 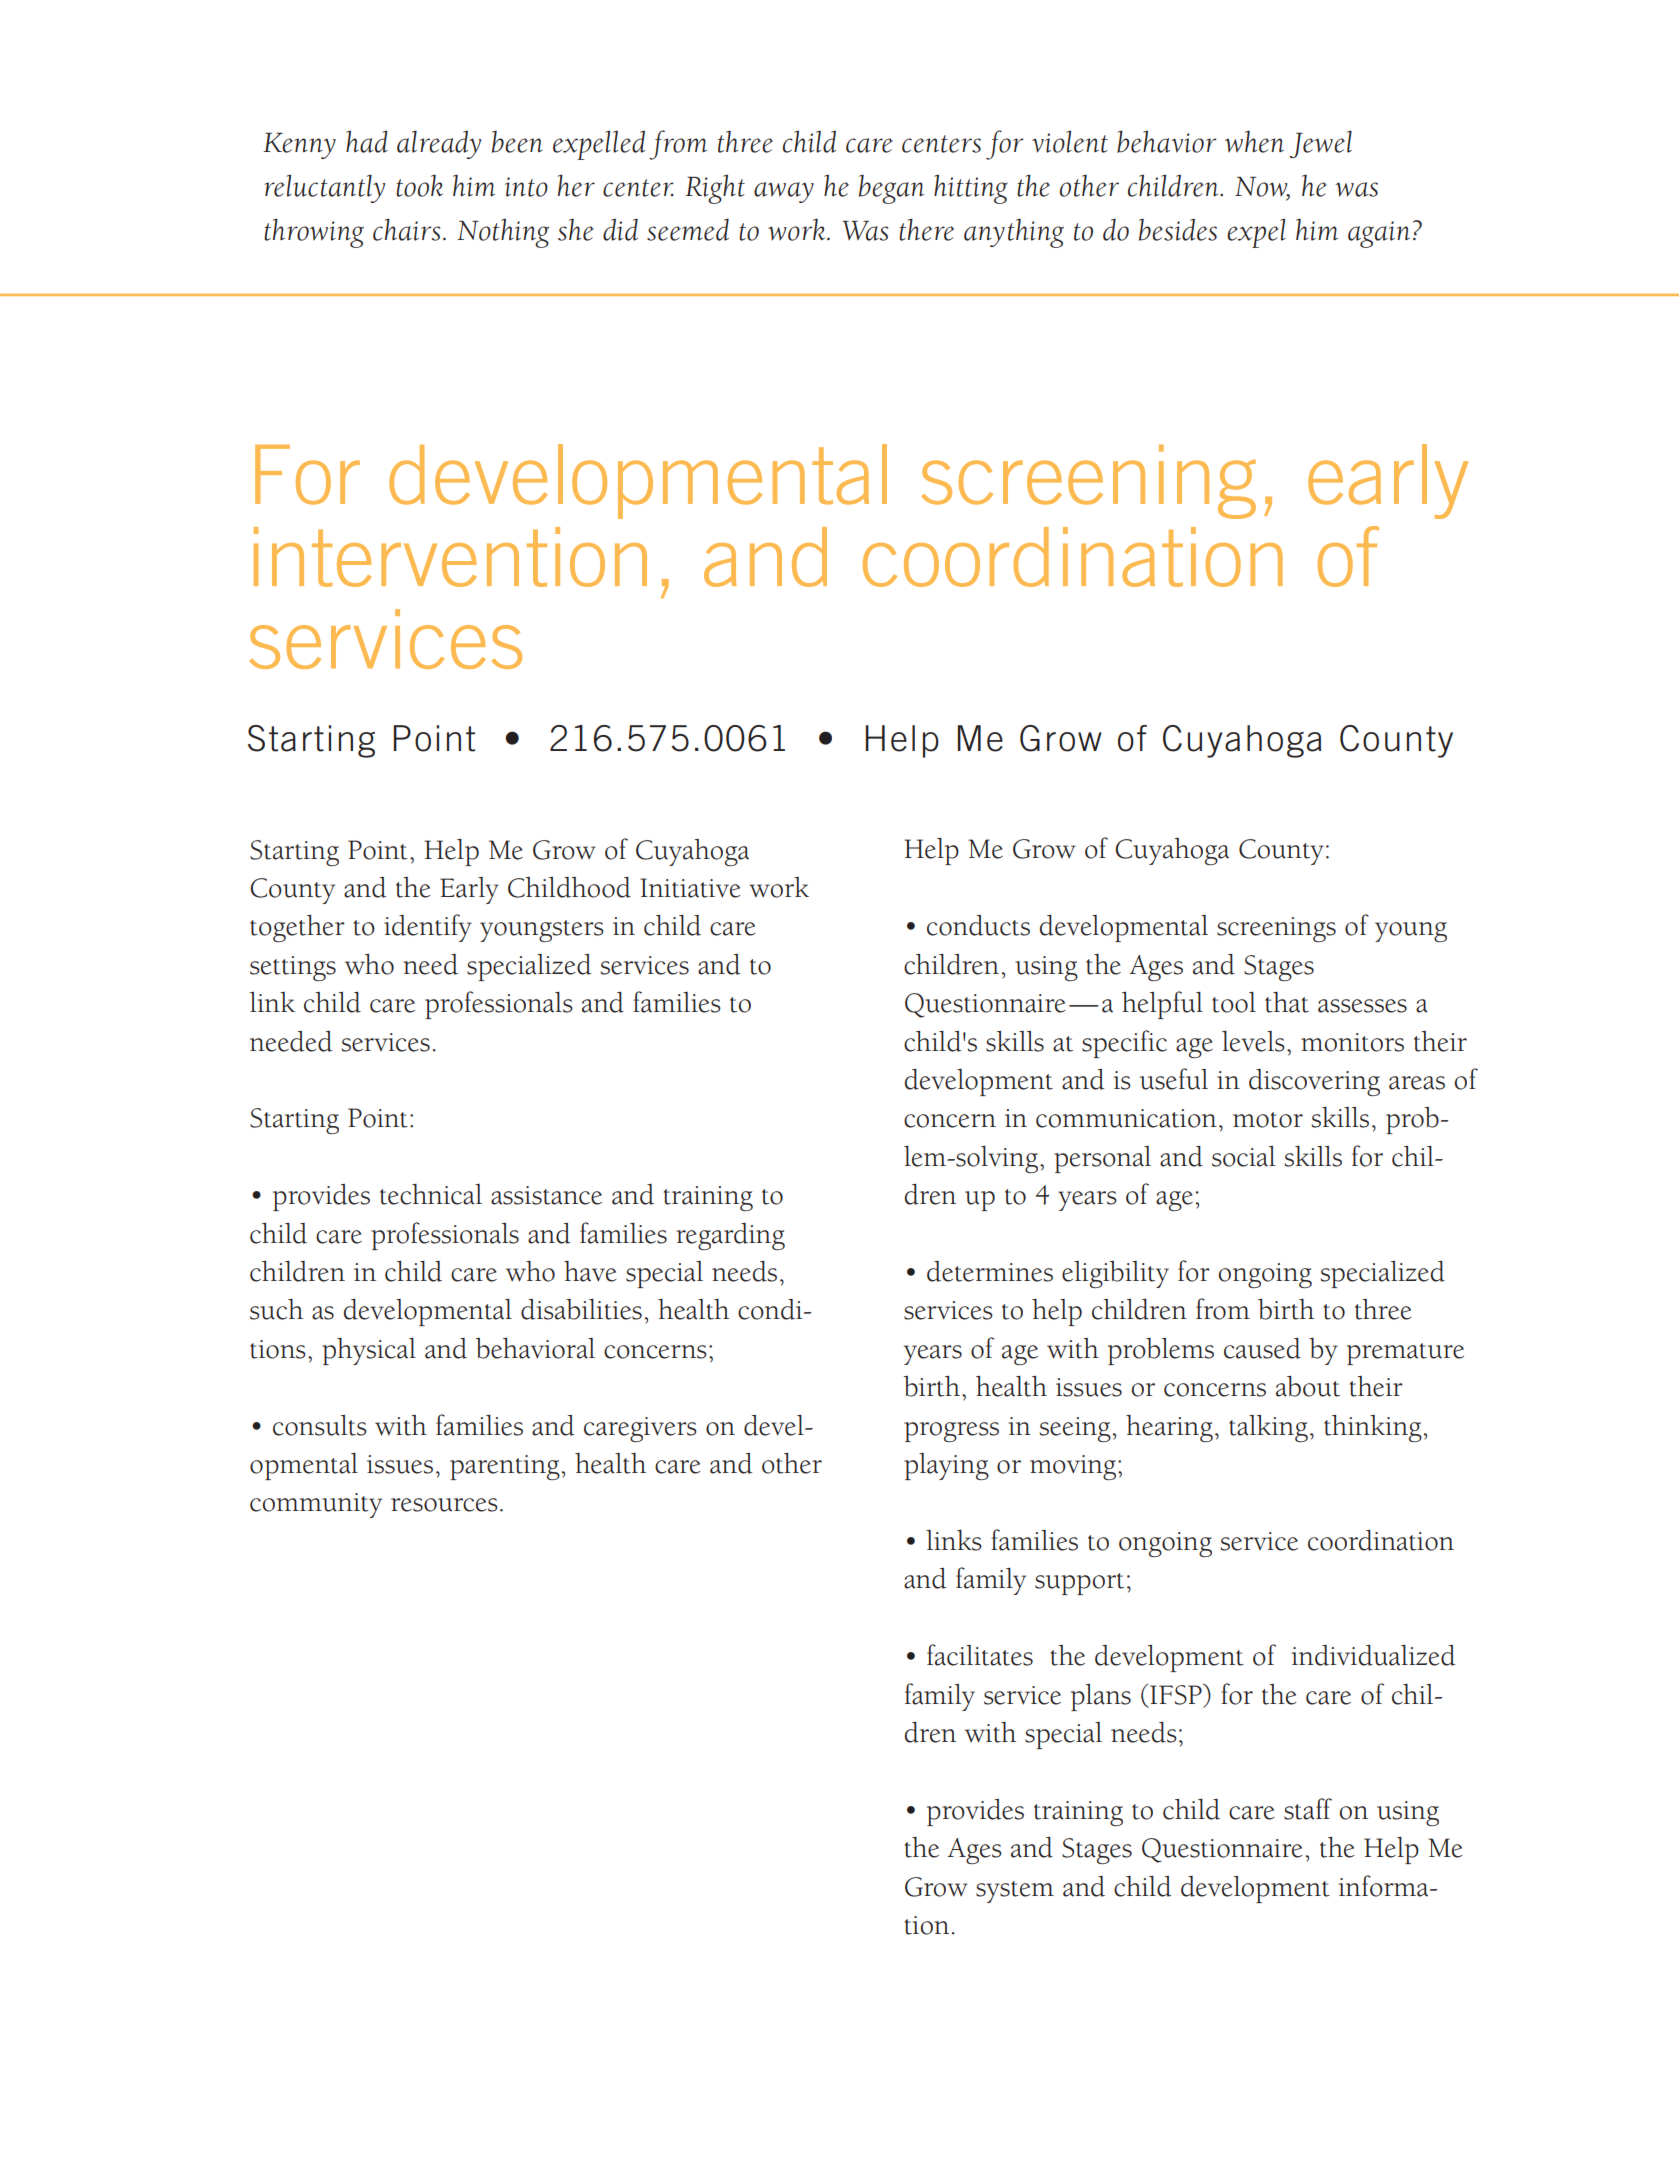 I want to click on Initiative, so click(x=690, y=888).
